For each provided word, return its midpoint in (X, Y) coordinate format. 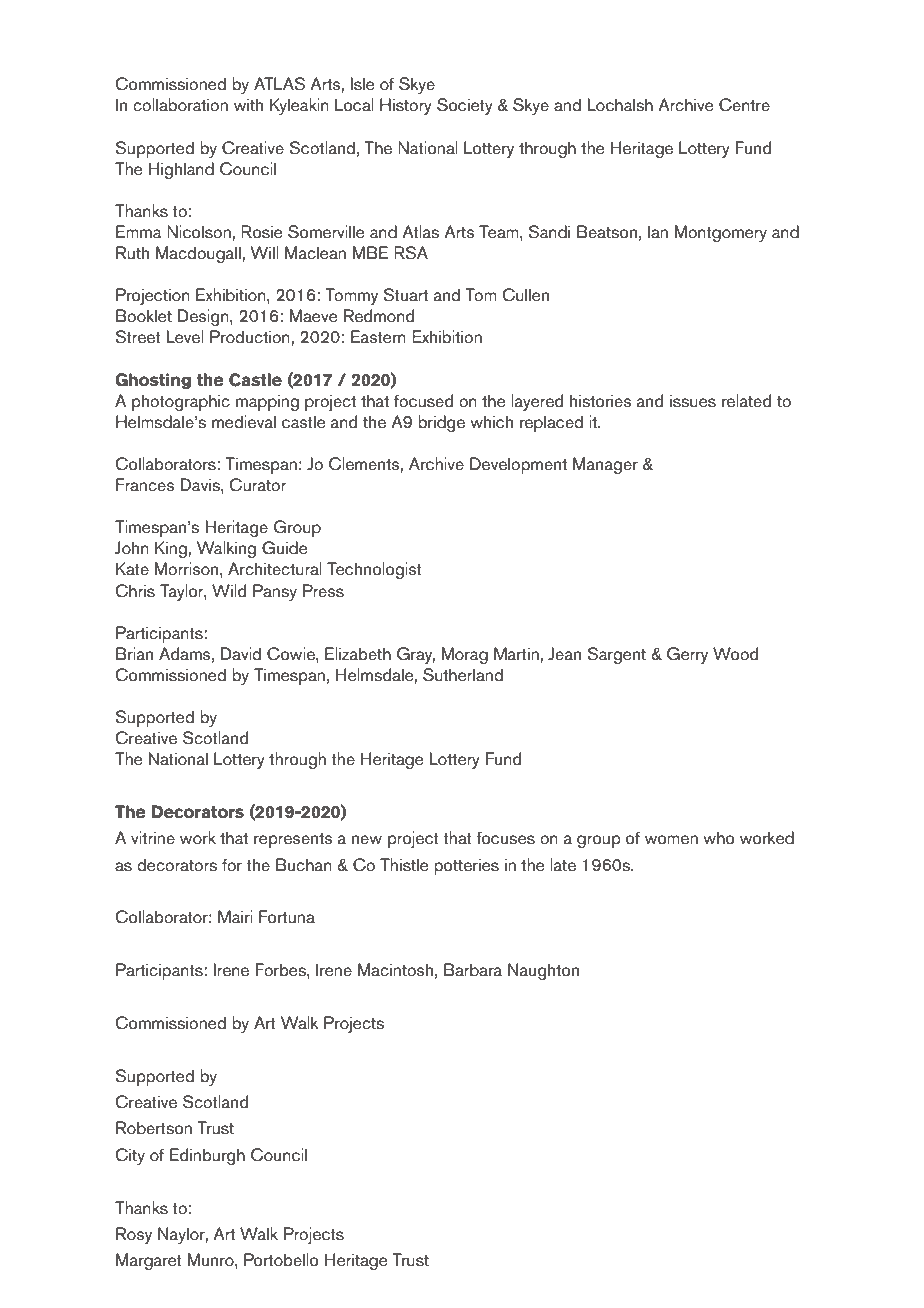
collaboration (180, 105)
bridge (441, 423)
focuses (505, 838)
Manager (605, 465)
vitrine (153, 838)
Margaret (149, 1261)
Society (465, 106)
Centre (744, 105)
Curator (257, 485)
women (671, 840)
